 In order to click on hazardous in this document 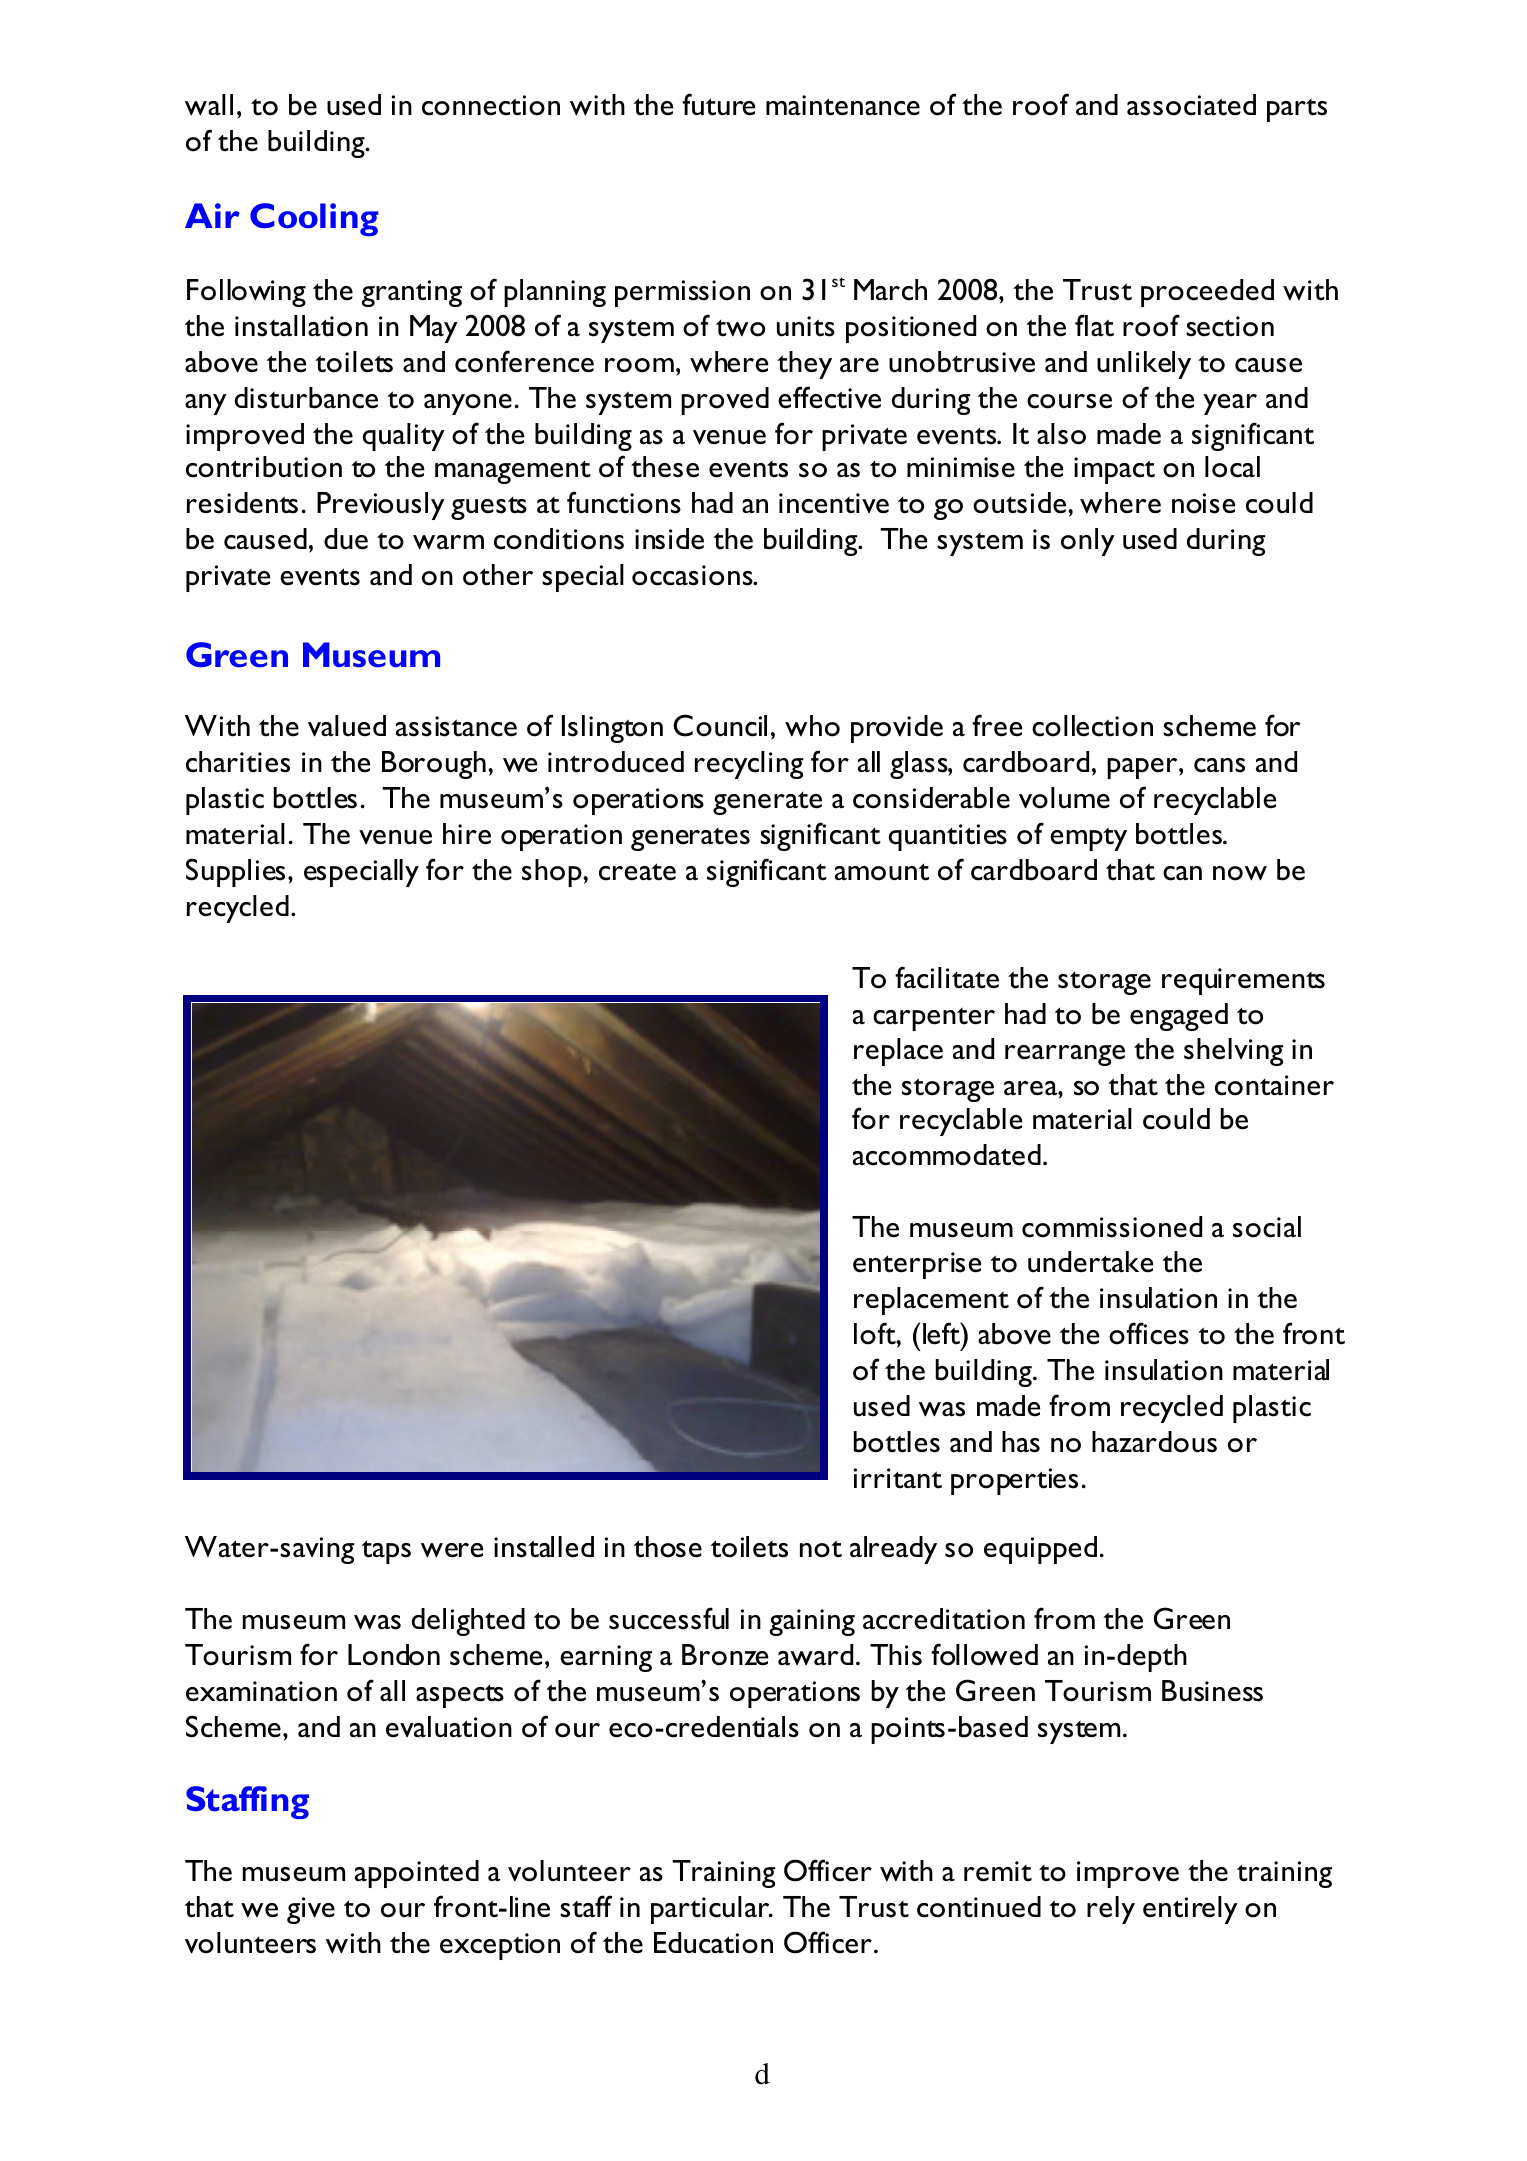, I will do `click(1154, 1442)`.
